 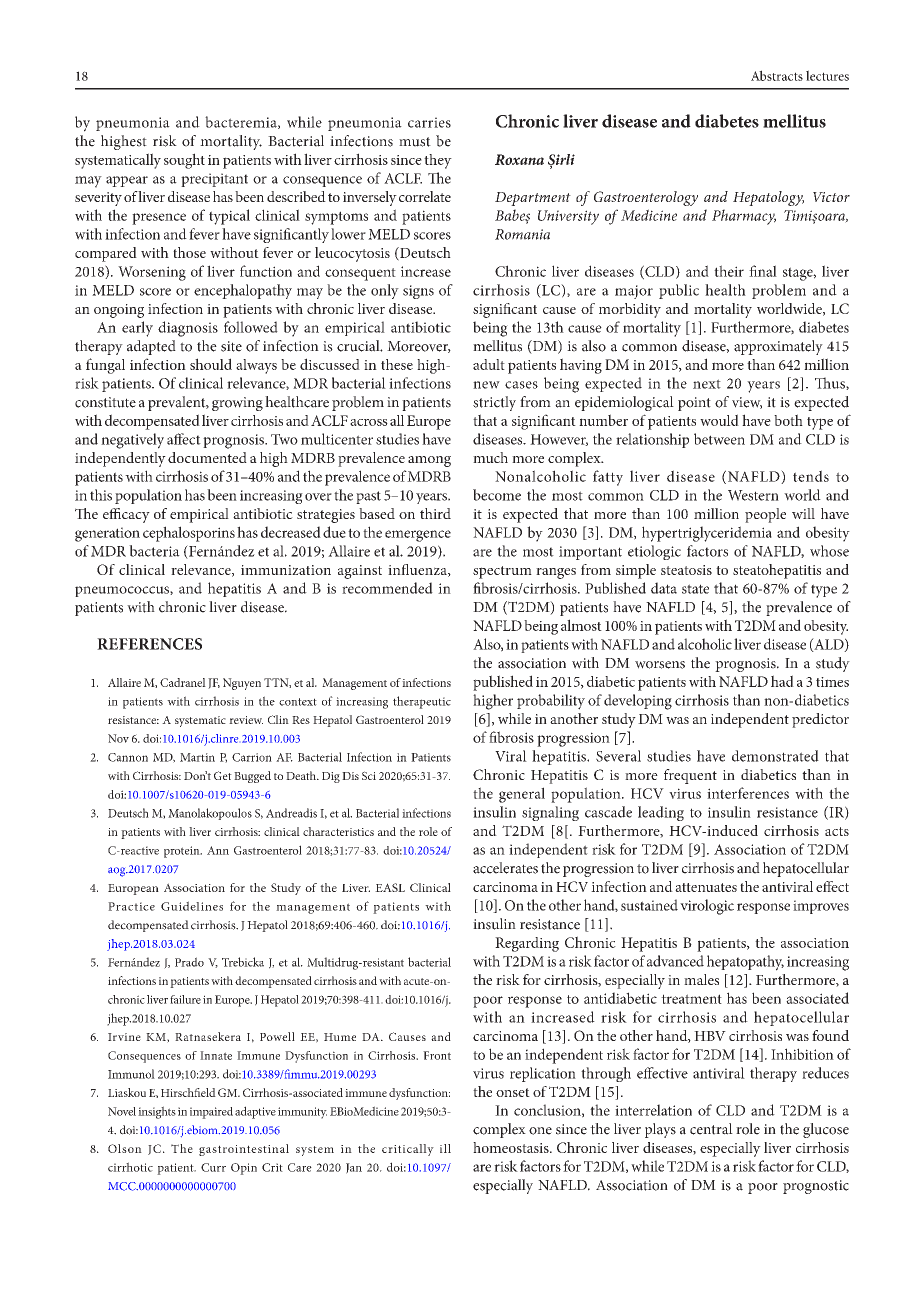 I want to click on lectures, so click(x=827, y=75).
